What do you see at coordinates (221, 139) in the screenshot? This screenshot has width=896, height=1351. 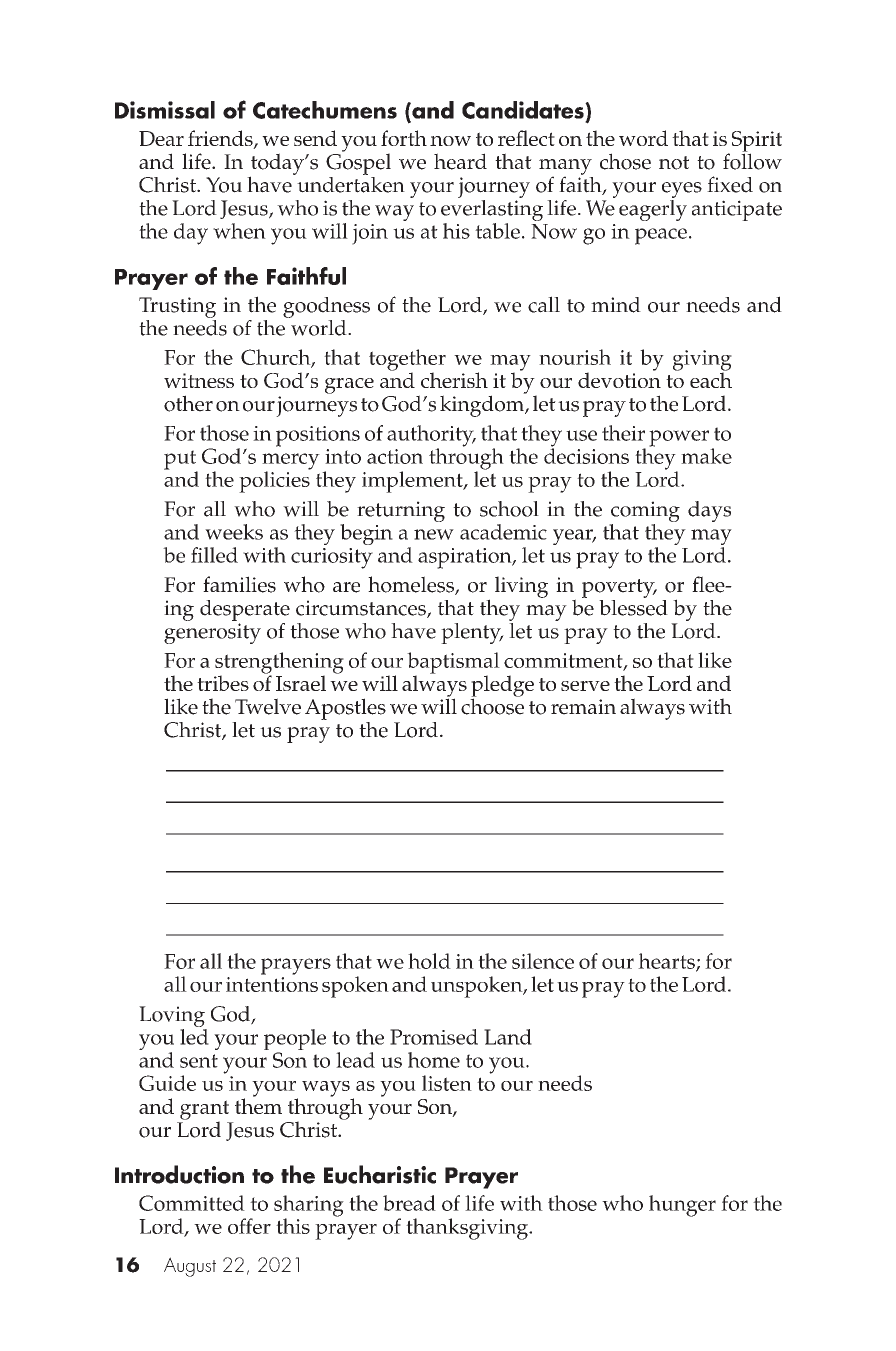 I see `friends` at bounding box center [221, 139].
